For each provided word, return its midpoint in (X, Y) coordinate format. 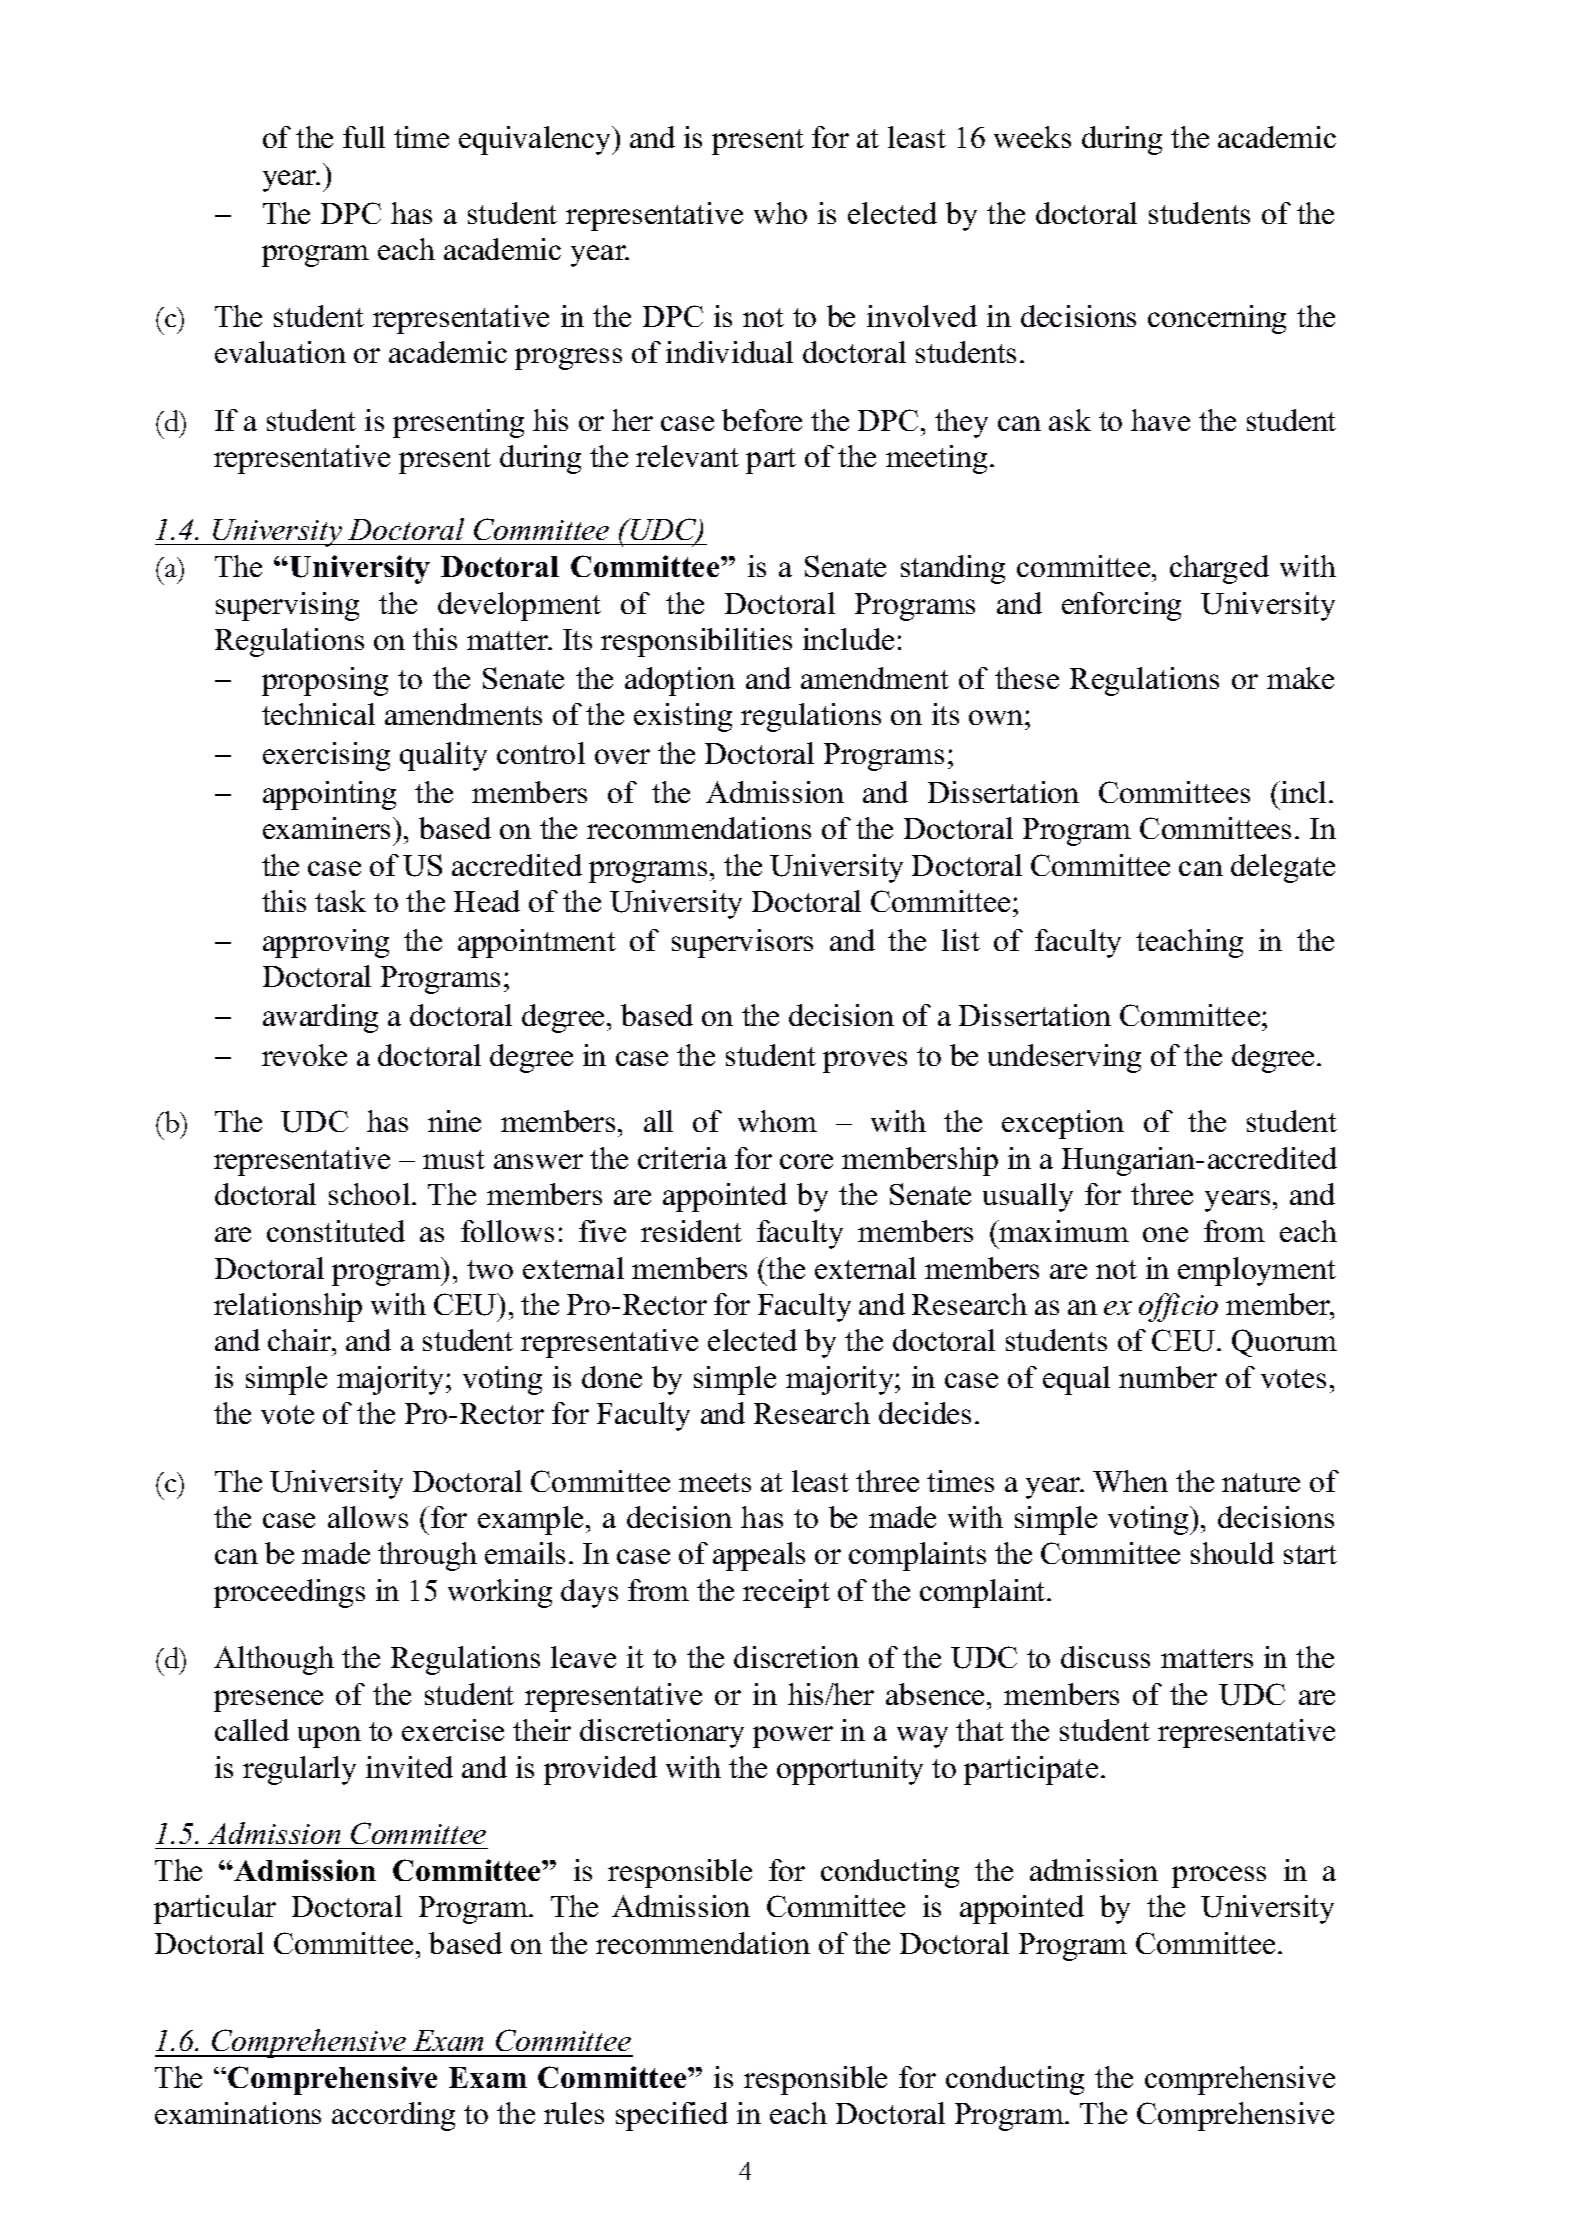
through (427, 1556)
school (371, 1194)
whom (777, 1121)
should (1232, 1553)
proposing (325, 681)
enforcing (1121, 606)
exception (1063, 1124)
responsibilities (696, 642)
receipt (786, 1593)
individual (729, 352)
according (393, 2116)
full (364, 137)
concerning (1217, 319)
